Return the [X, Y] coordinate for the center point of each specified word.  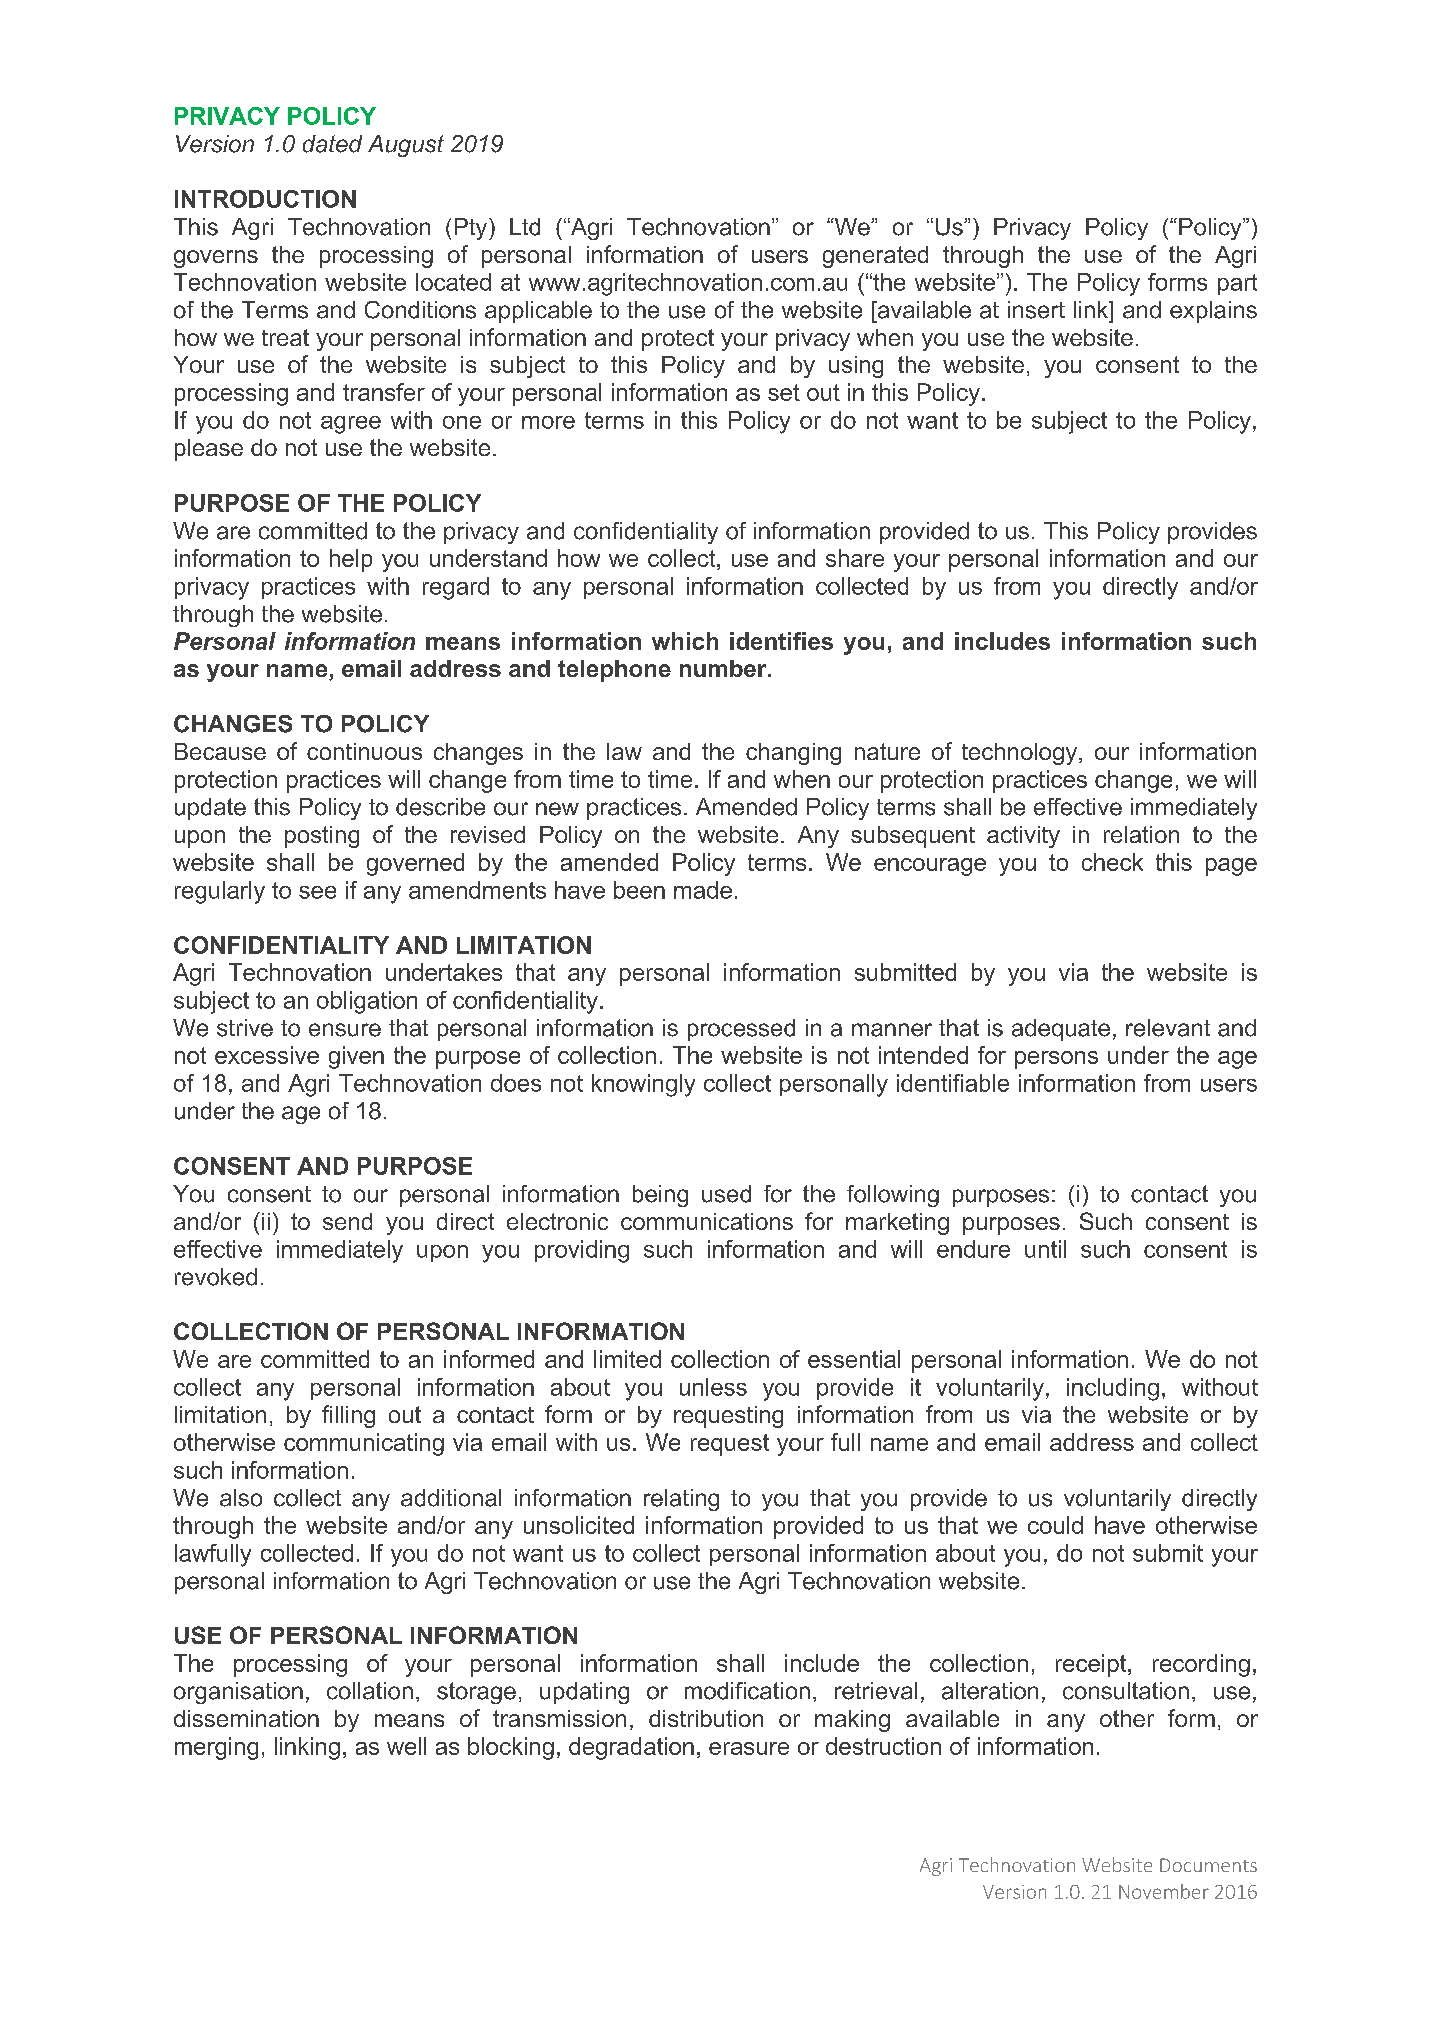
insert [1036, 310]
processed [741, 1030]
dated [332, 144]
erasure [749, 1748]
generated [875, 257]
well [406, 1746]
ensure [345, 1030]
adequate [1061, 1030]
